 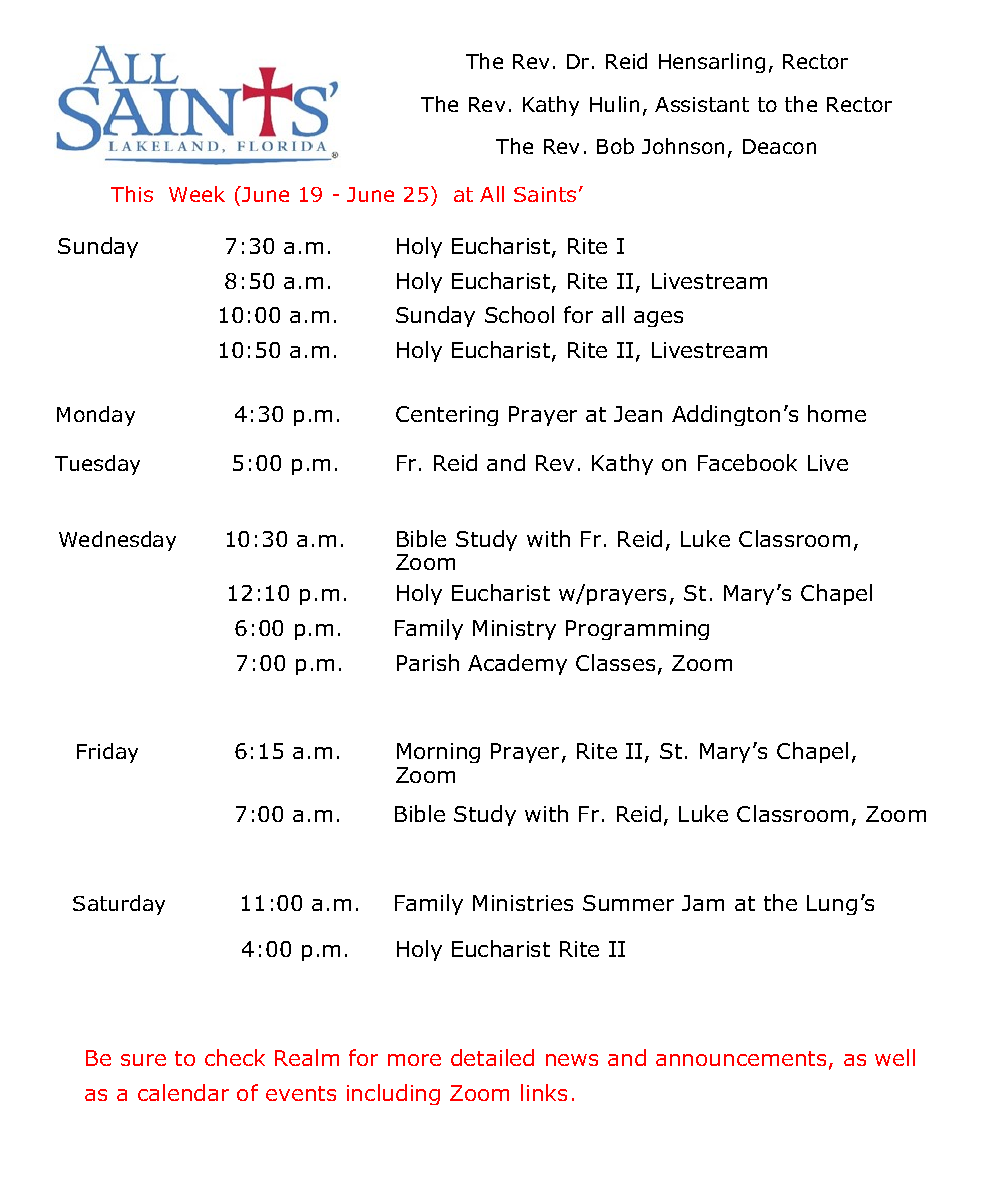 What do you see at coordinates (779, 146) in the screenshot?
I see `Deacon` at bounding box center [779, 146].
